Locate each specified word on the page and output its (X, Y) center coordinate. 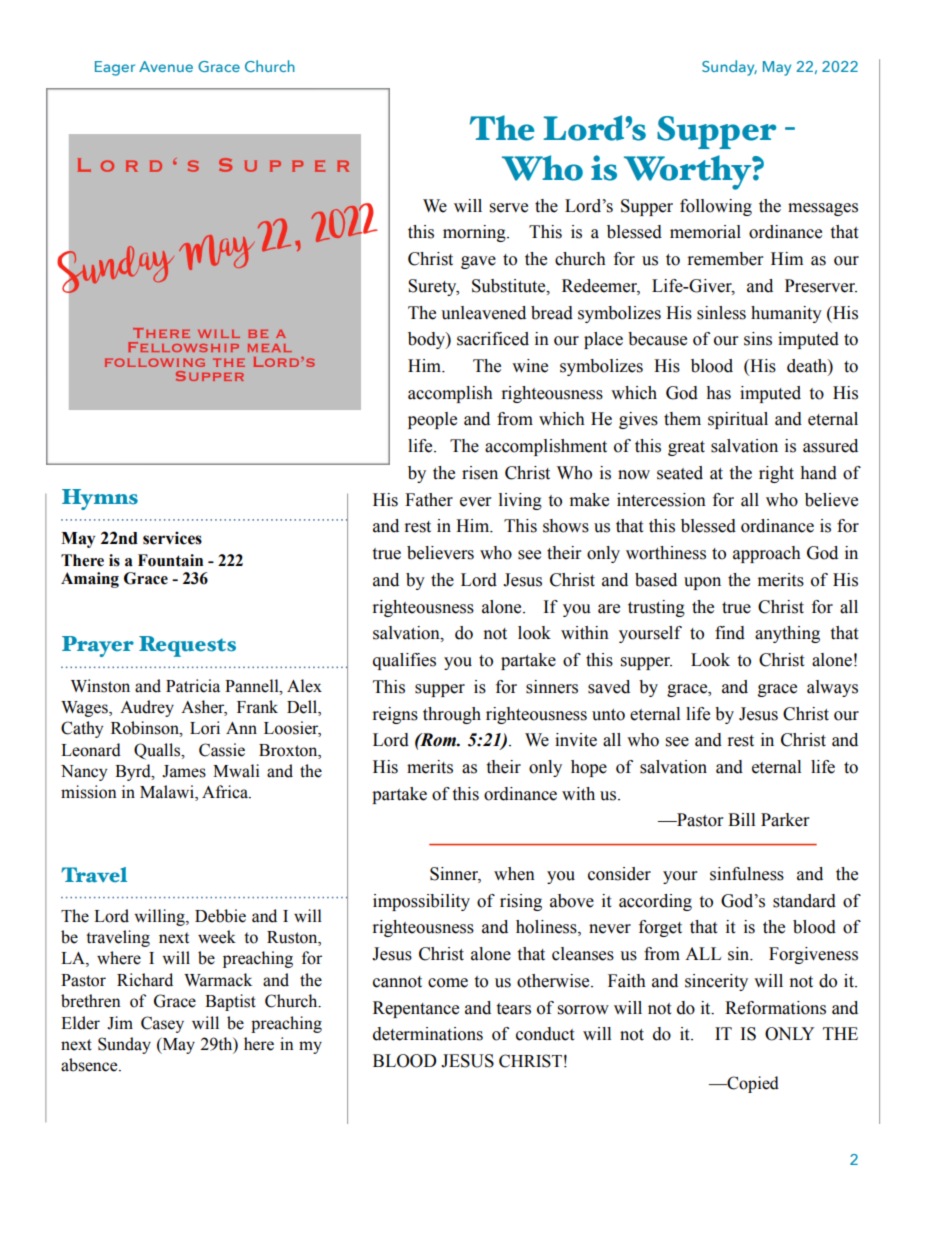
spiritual (738, 420)
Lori (205, 728)
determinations (428, 1034)
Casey (162, 1024)
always (832, 688)
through (452, 715)
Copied (752, 1084)
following (716, 207)
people (432, 420)
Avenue (166, 66)
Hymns (100, 499)
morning (475, 233)
